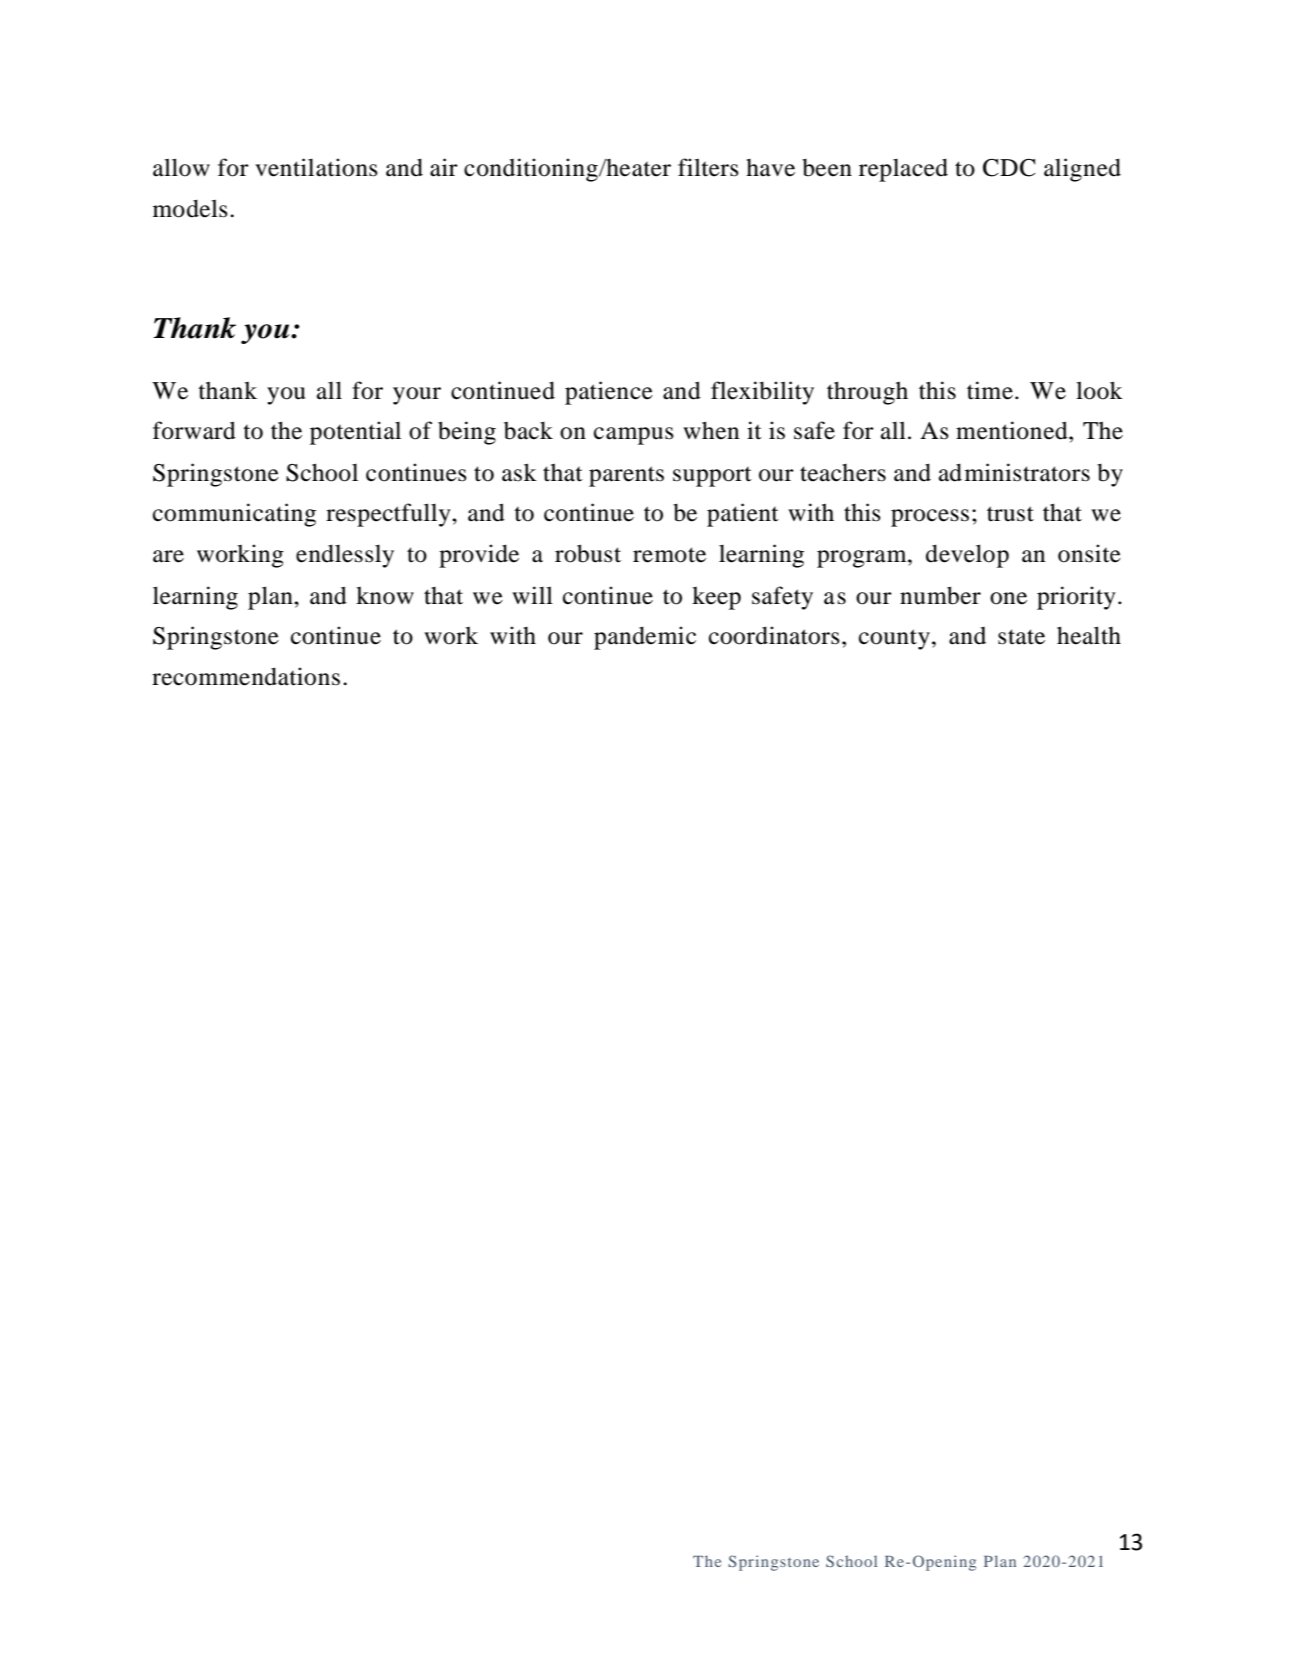 This screenshot has height=1678, width=1296. I want to click on recommendations, so click(246, 676).
